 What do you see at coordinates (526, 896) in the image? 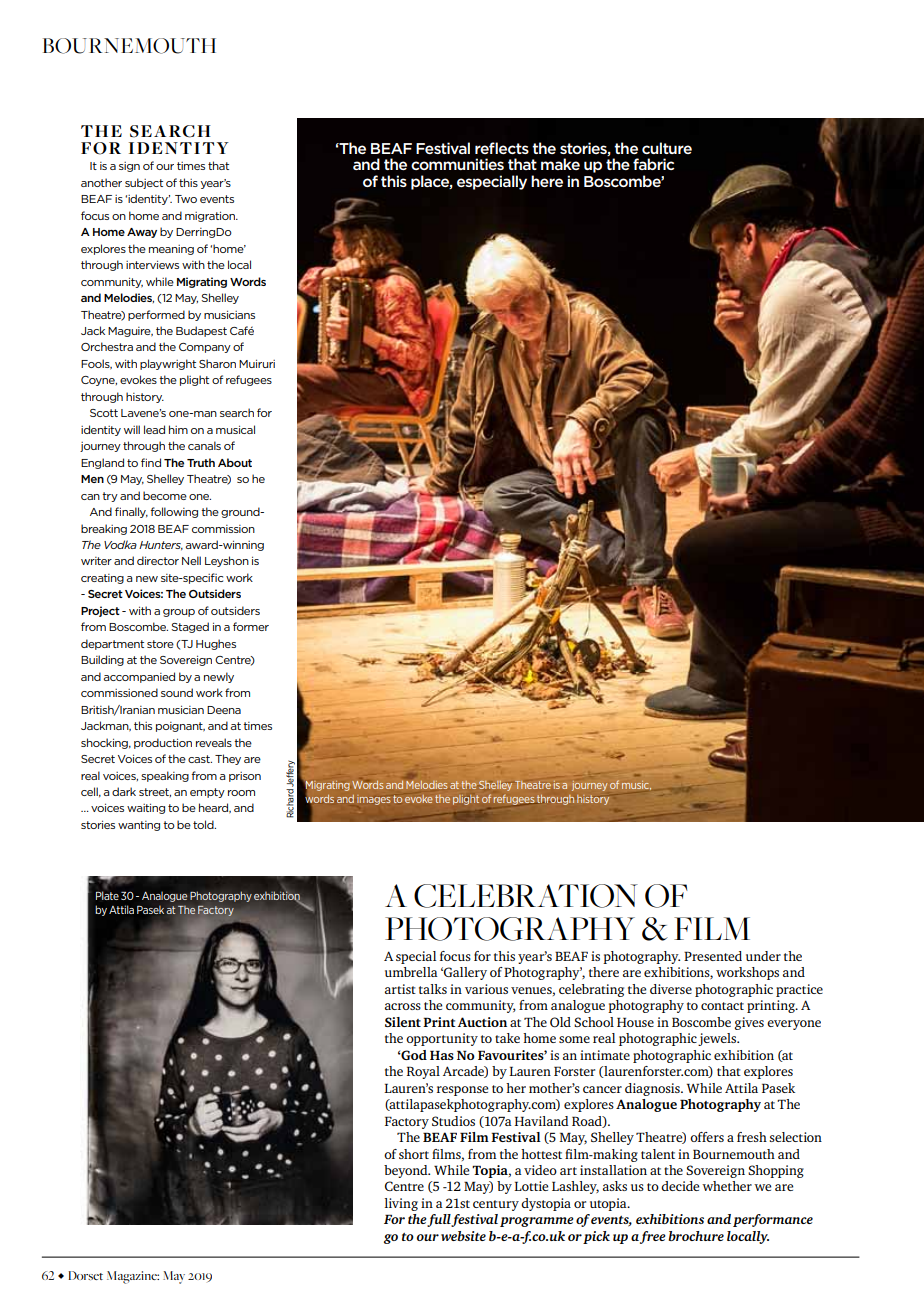
I see `celebration` at bounding box center [526, 896].
